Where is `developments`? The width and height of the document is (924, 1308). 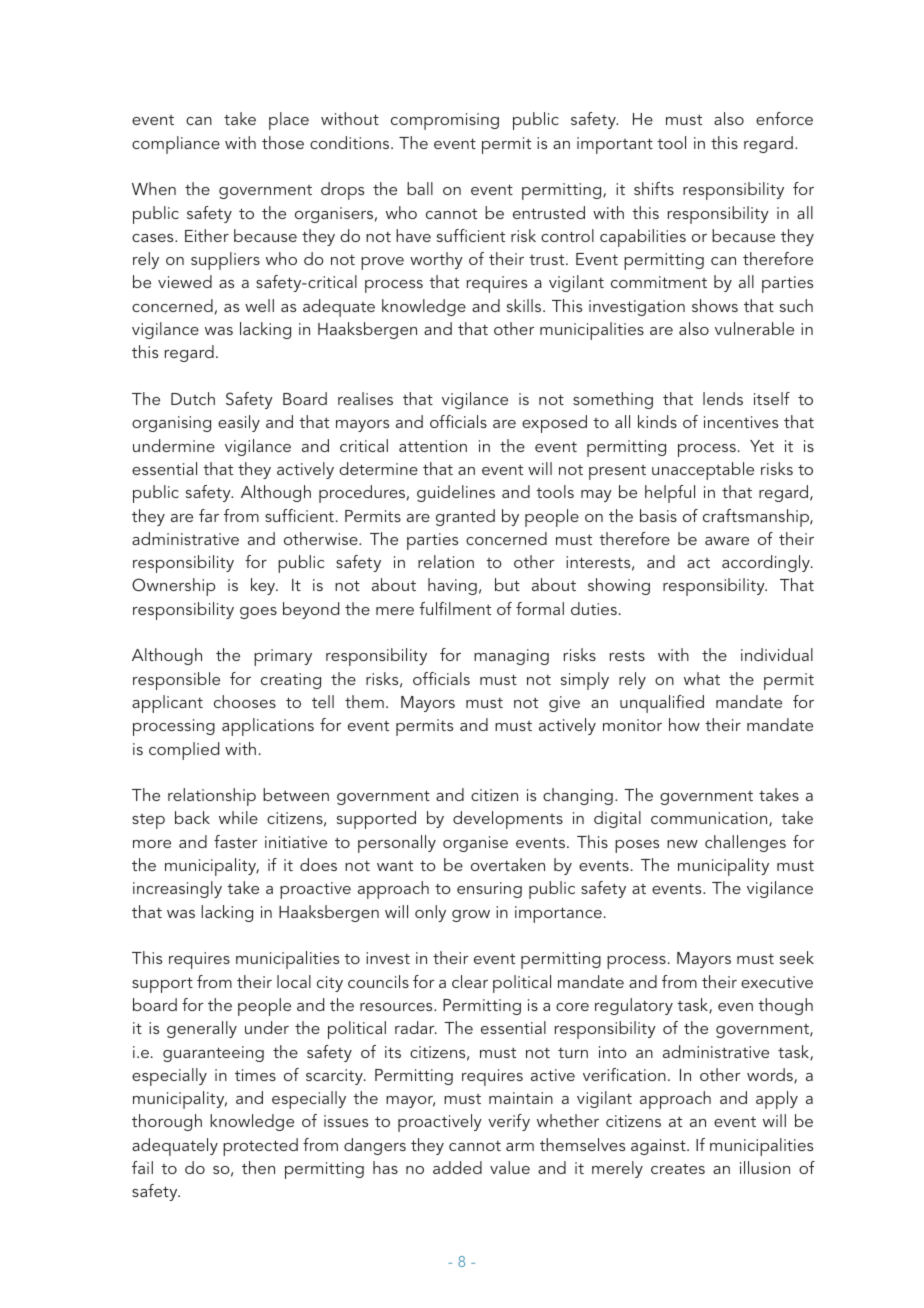 developments is located at coordinates (508, 820).
